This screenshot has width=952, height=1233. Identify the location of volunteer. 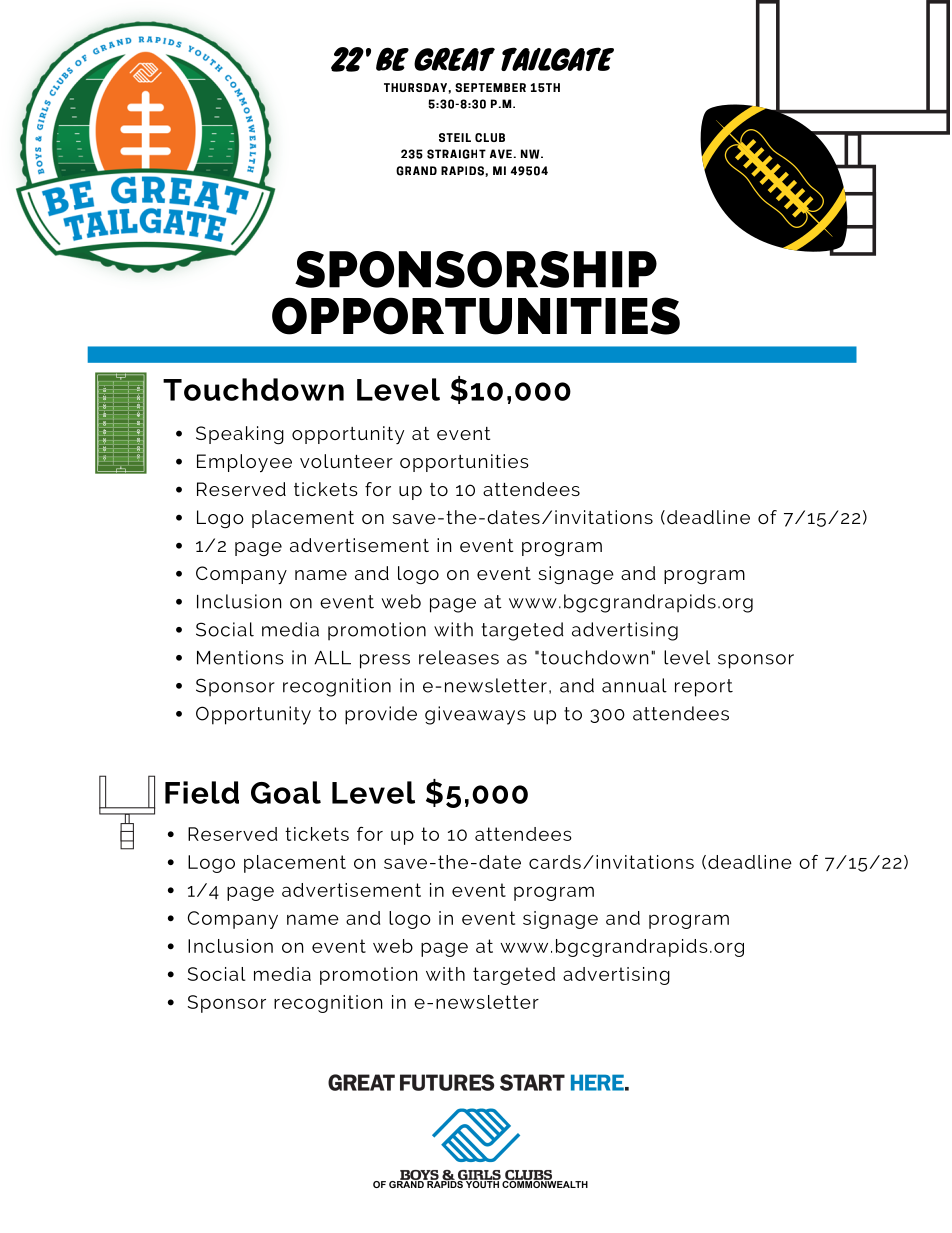
(346, 461).
